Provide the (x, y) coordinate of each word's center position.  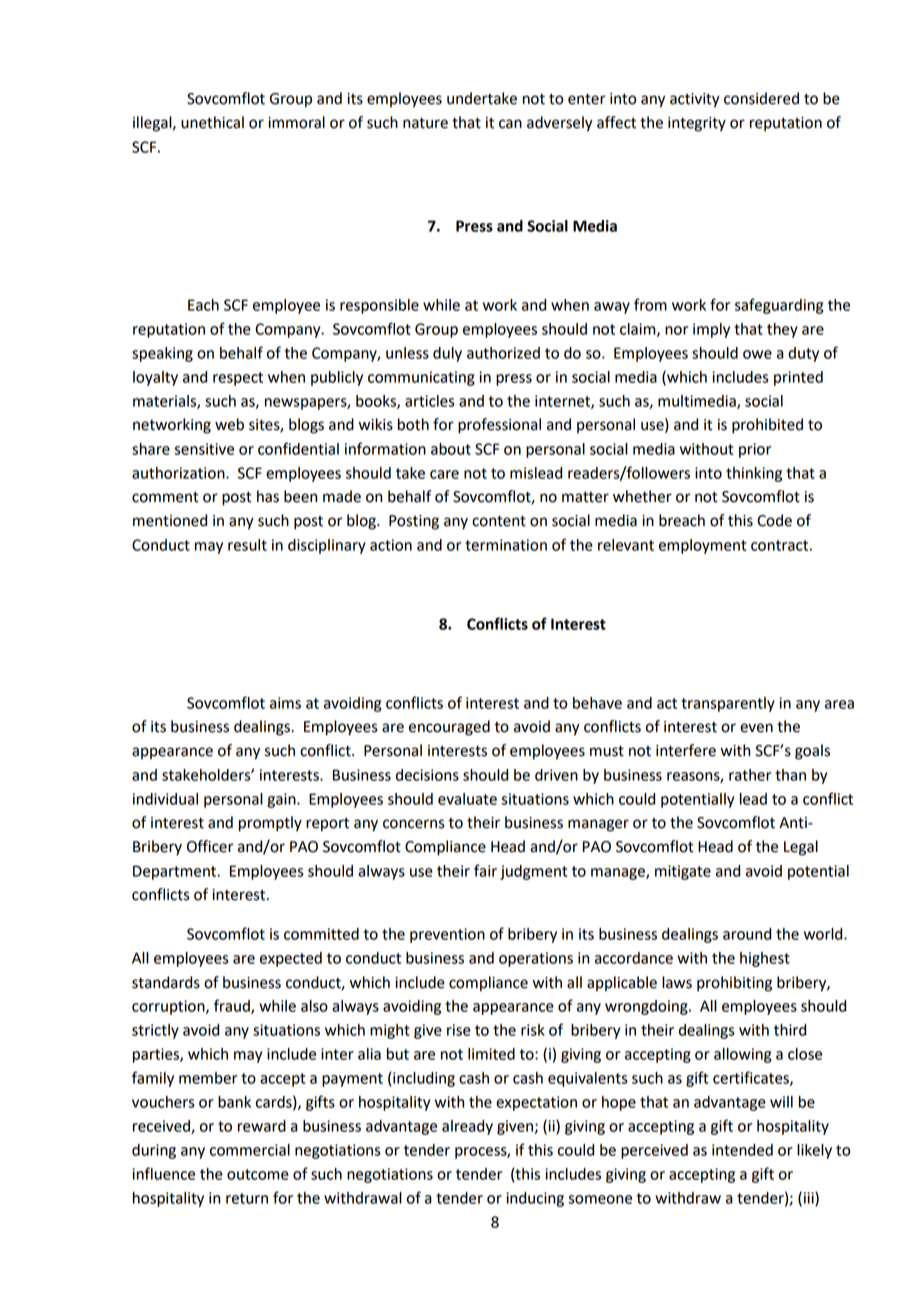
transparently (728, 704)
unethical (212, 122)
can (510, 124)
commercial (250, 1150)
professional (499, 426)
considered (761, 98)
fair (485, 870)
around (747, 934)
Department (175, 872)
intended (742, 1150)
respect (238, 379)
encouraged (449, 728)
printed (798, 378)
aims (285, 703)
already (467, 1127)
